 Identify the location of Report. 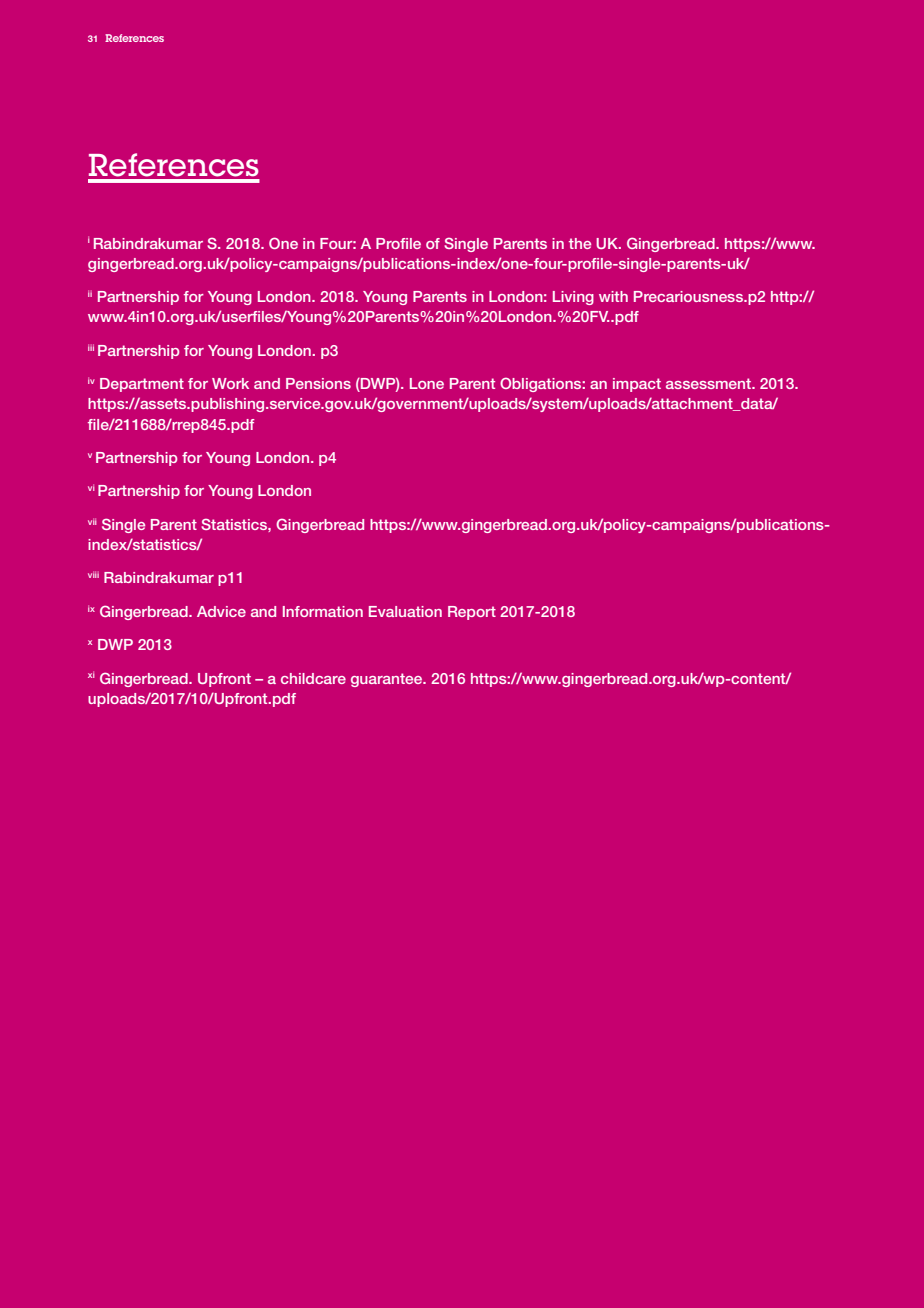
(472, 613).
